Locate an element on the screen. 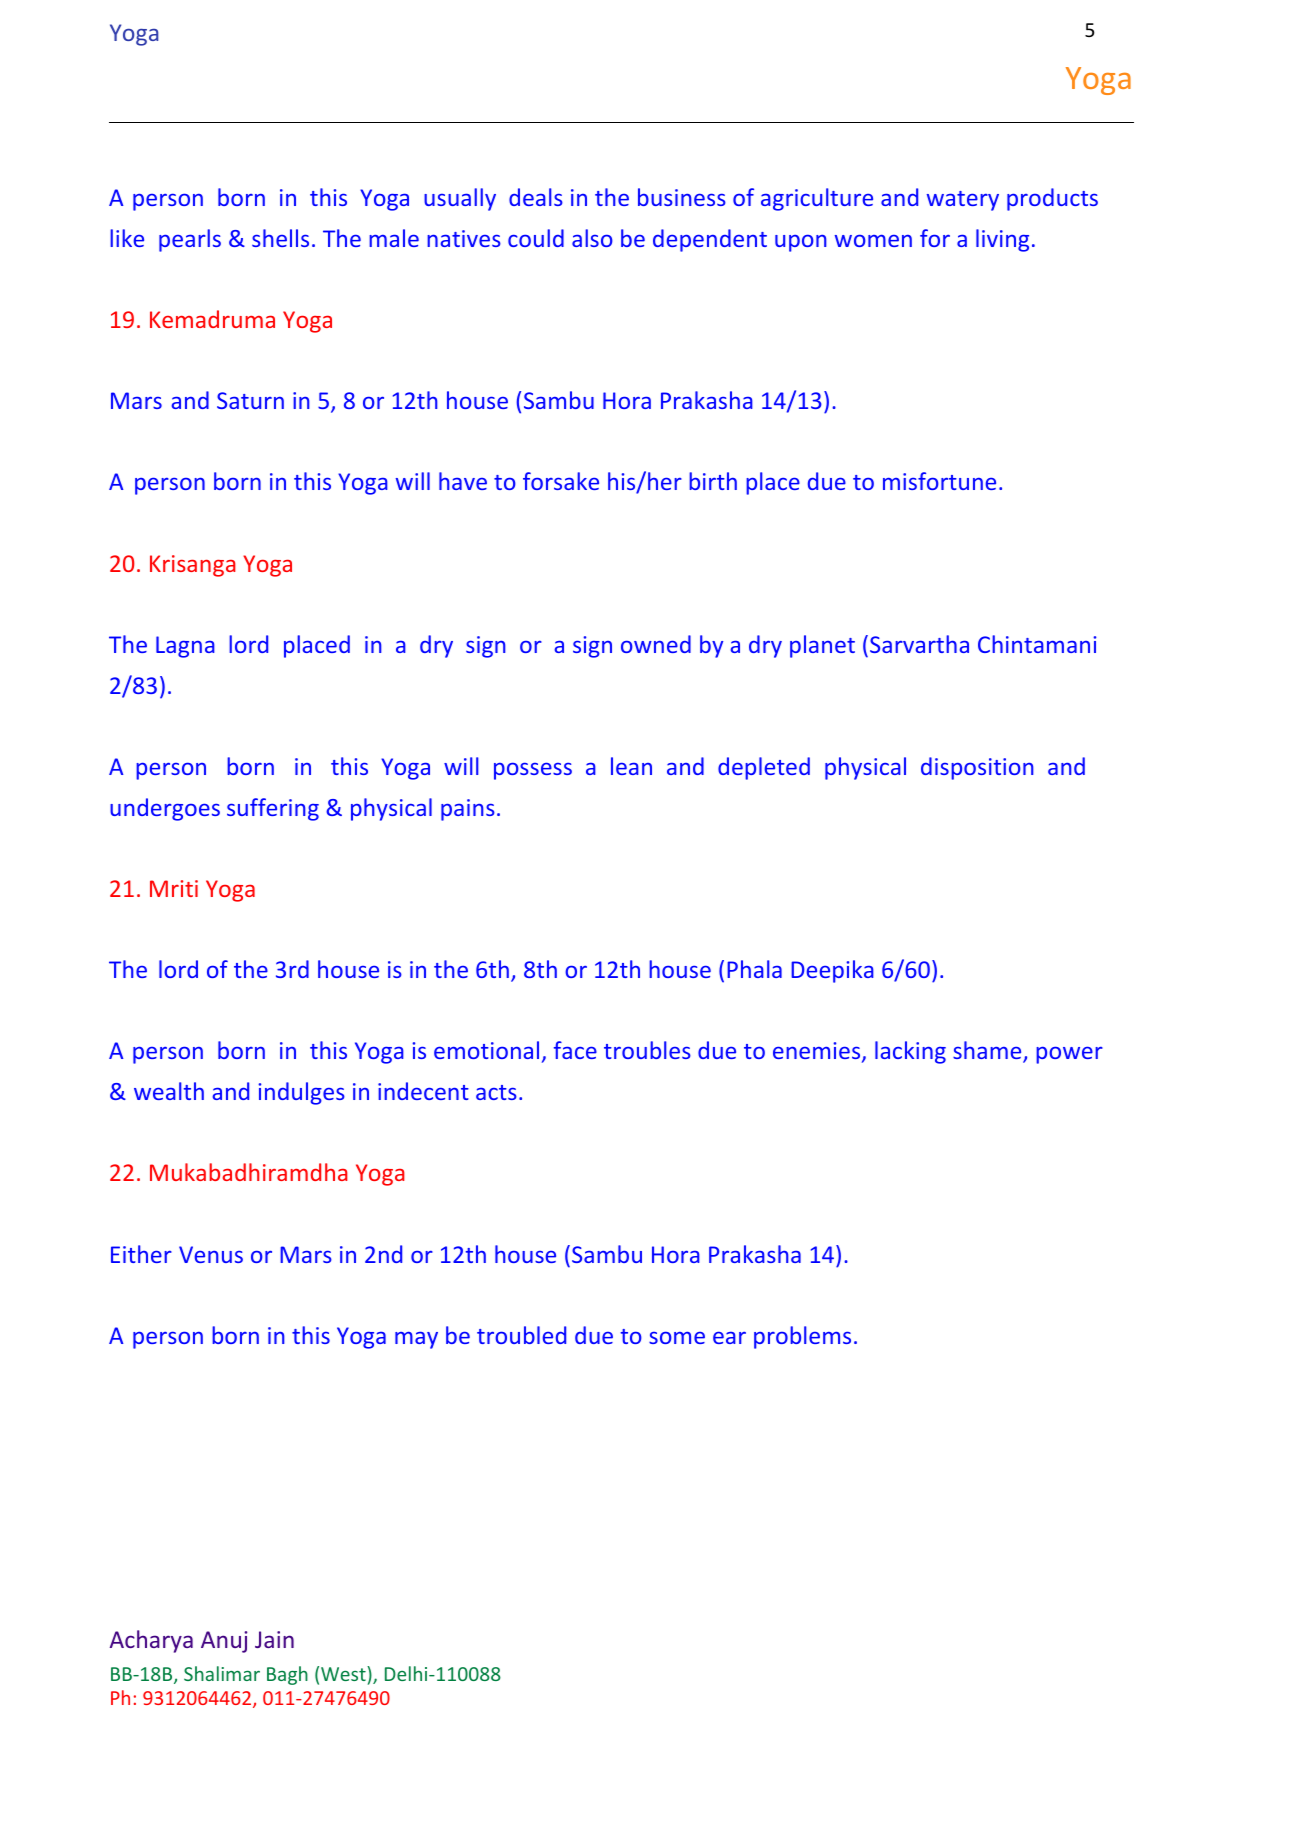 The height and width of the screenshot is (1825, 1290). shells is located at coordinates (280, 238).
